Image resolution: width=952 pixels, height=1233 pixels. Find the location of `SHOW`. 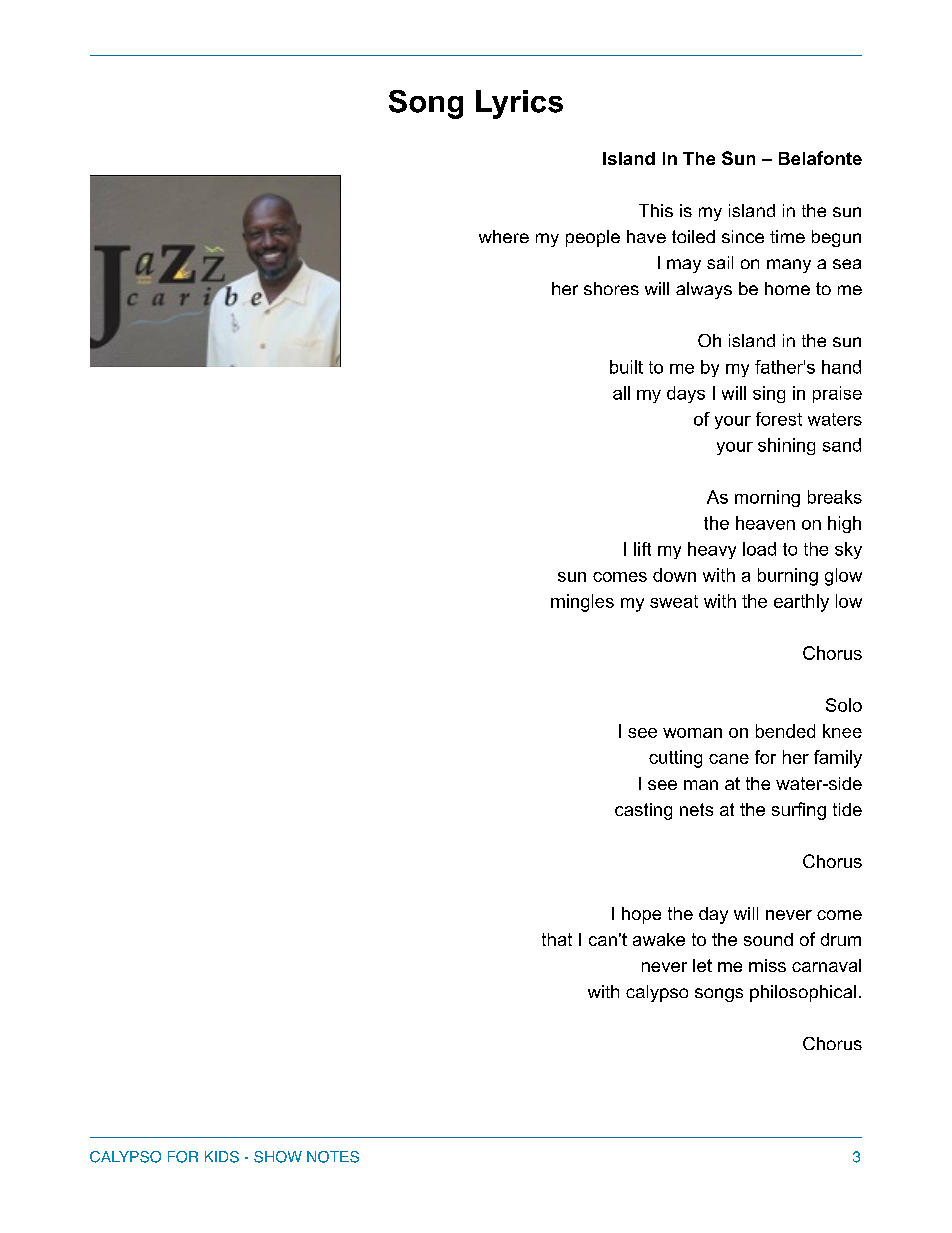

SHOW is located at coordinates (278, 1157).
